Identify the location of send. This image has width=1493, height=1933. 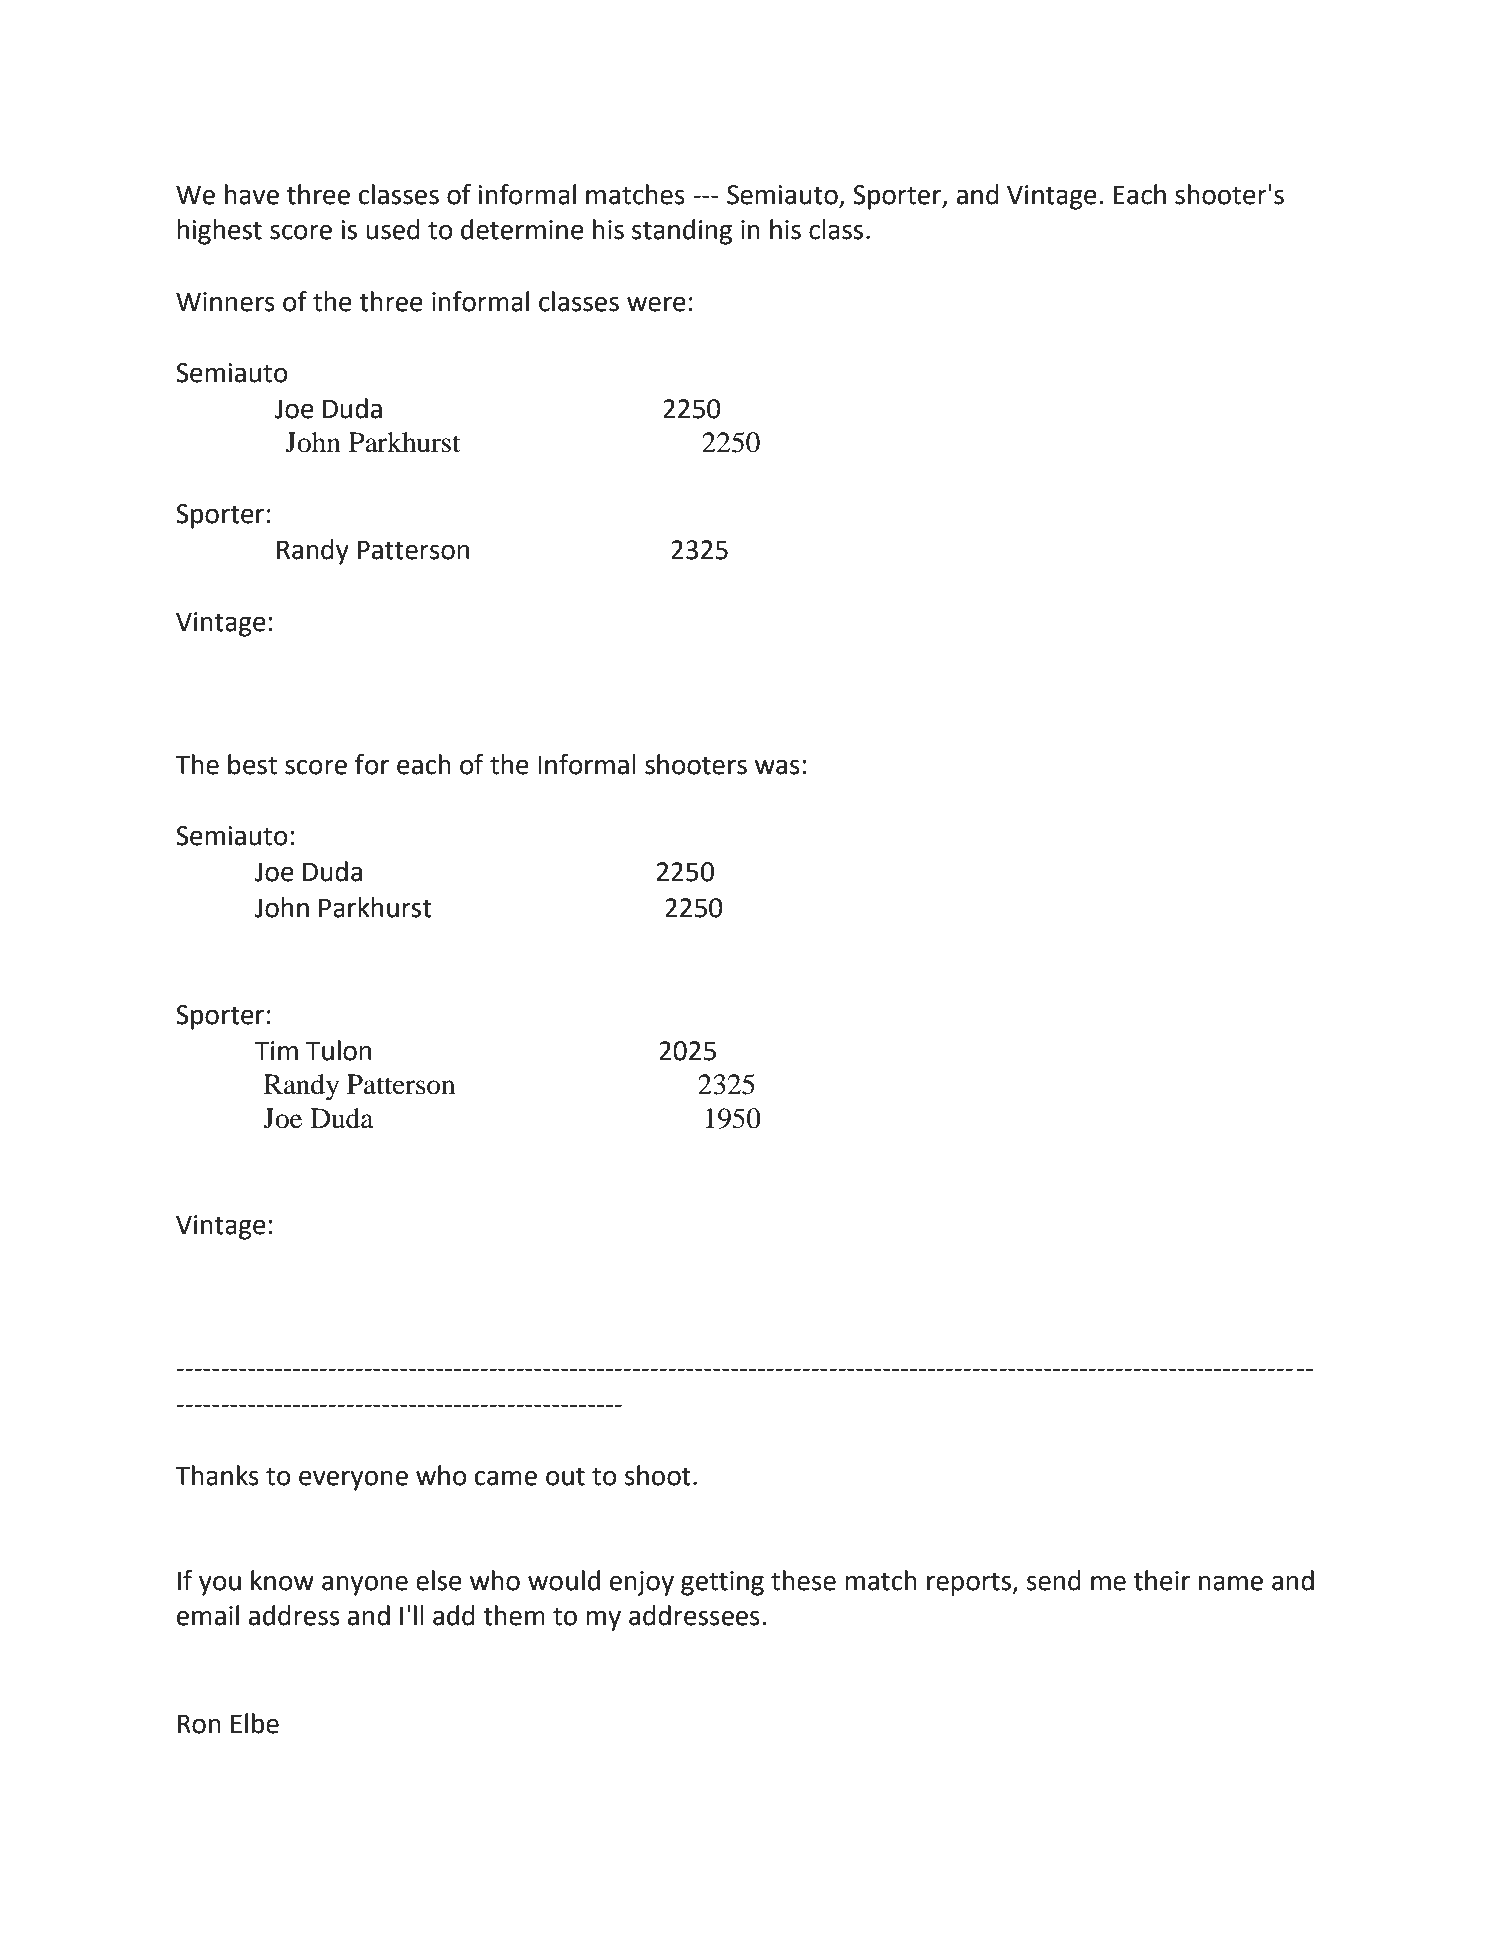
(1054, 1580).
